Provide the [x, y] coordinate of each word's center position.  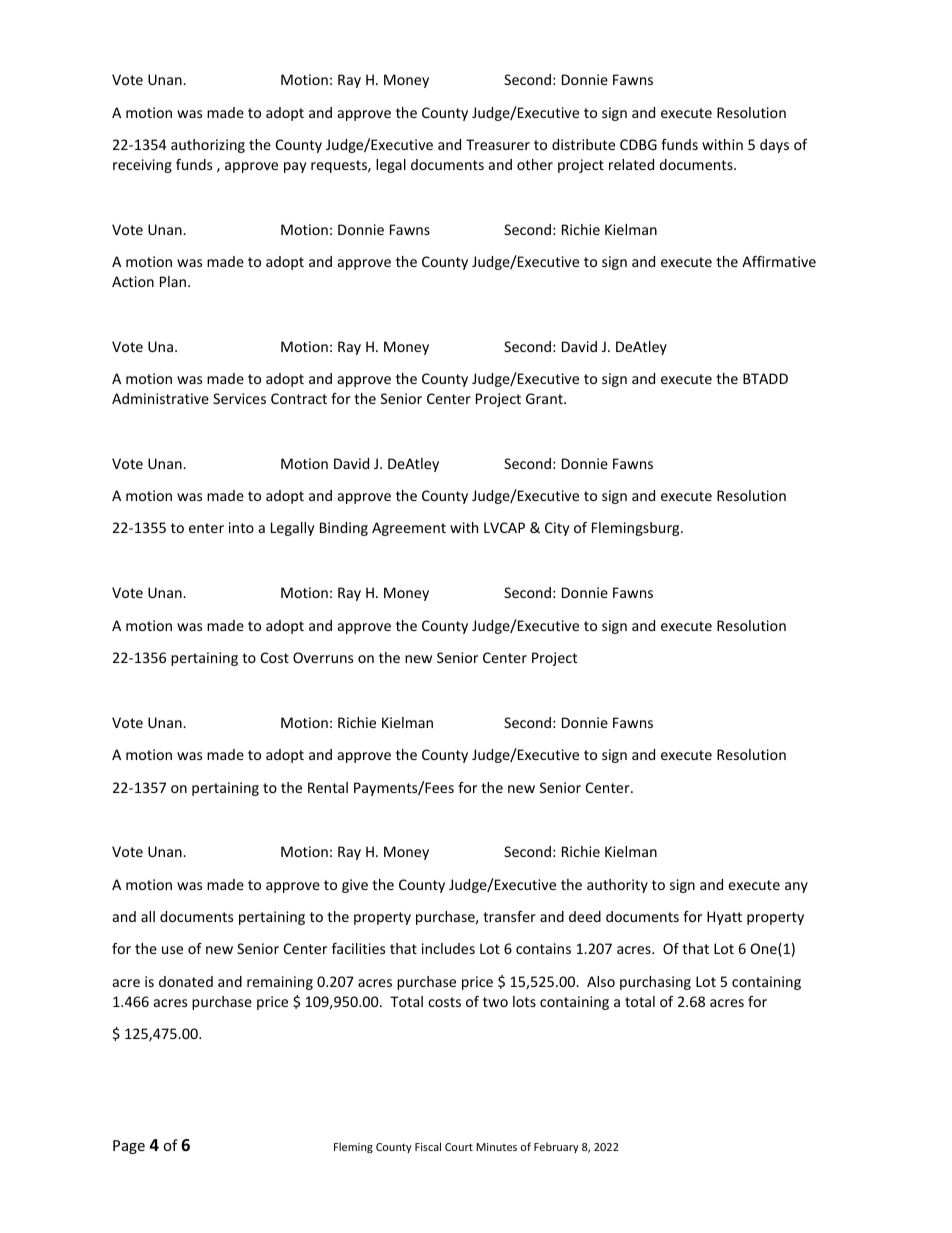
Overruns [323, 657]
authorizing [208, 146]
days [774, 146]
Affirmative [779, 261]
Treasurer [498, 144]
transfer [509, 916]
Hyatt [724, 918]
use [172, 950]
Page [129, 1147]
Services [239, 398]
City [557, 529]
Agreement [409, 529]
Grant [545, 398]
